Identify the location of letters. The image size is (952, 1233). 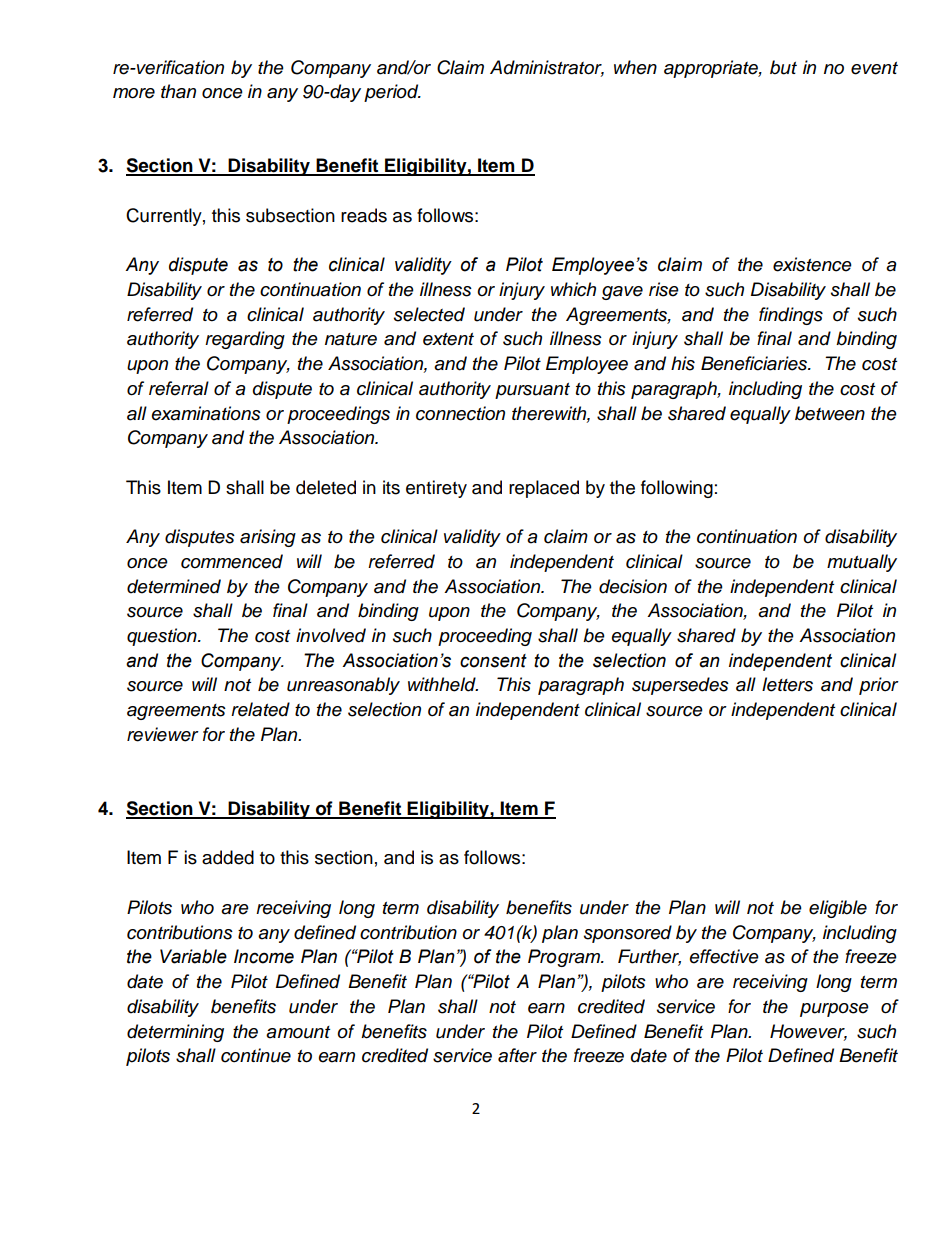
(787, 684).
